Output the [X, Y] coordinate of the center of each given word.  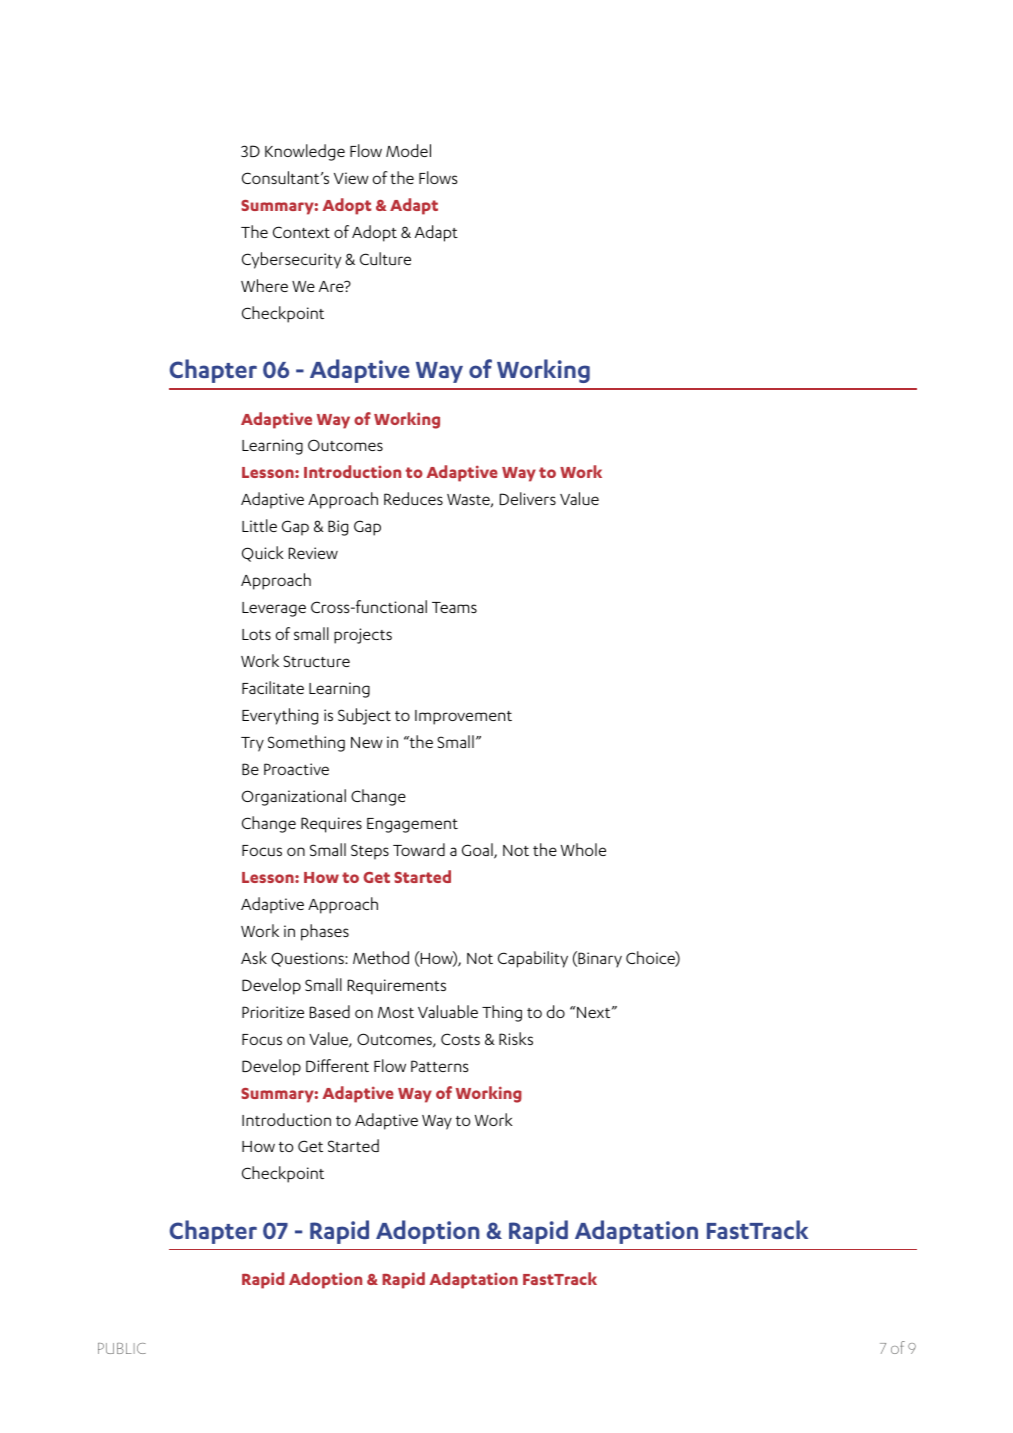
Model [408, 150]
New [367, 742]
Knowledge [305, 152]
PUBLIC [122, 1348]
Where [264, 285]
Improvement [463, 717]
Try [252, 744]
